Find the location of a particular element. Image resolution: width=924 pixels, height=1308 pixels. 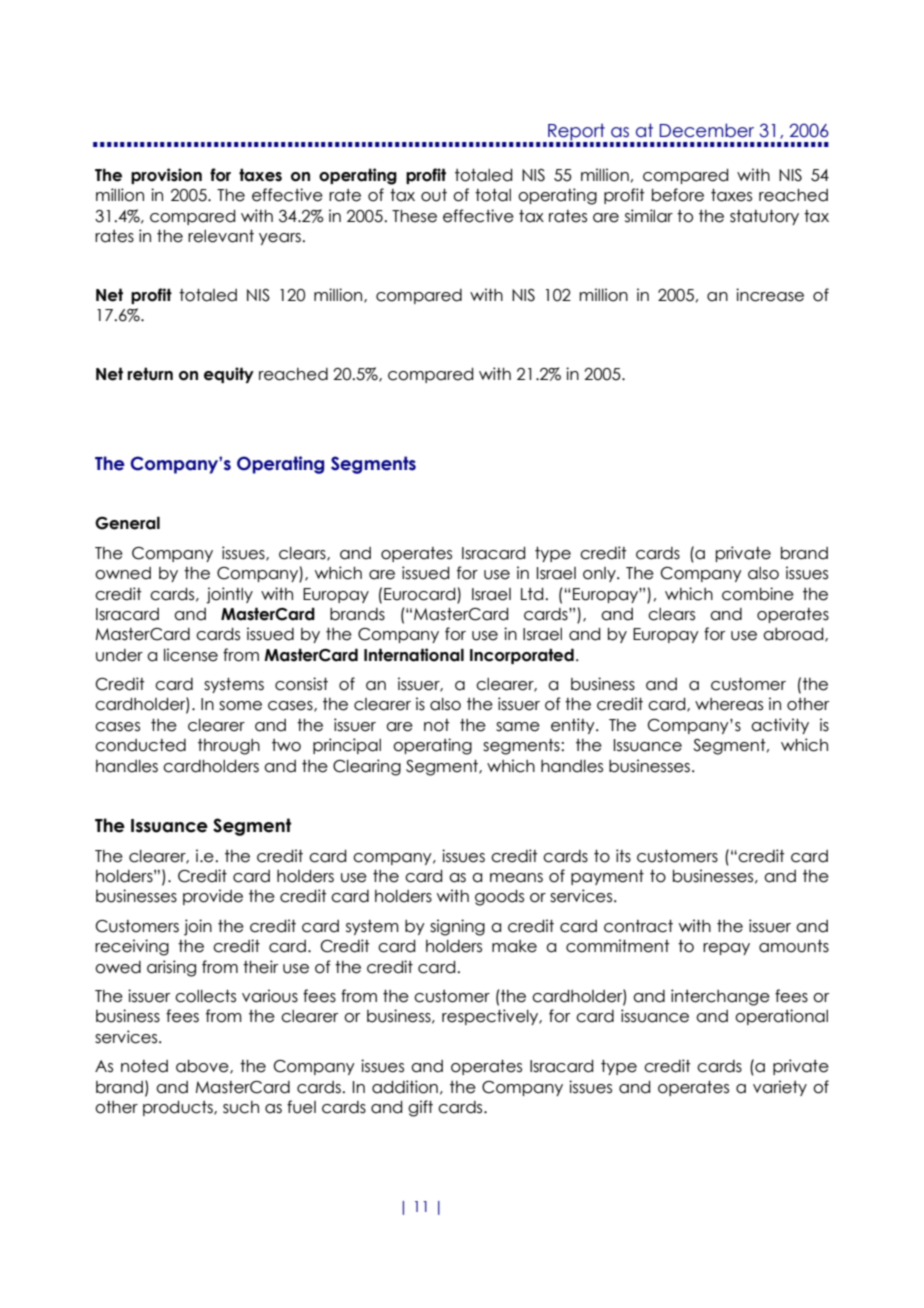

addition is located at coordinates (405, 1087).
